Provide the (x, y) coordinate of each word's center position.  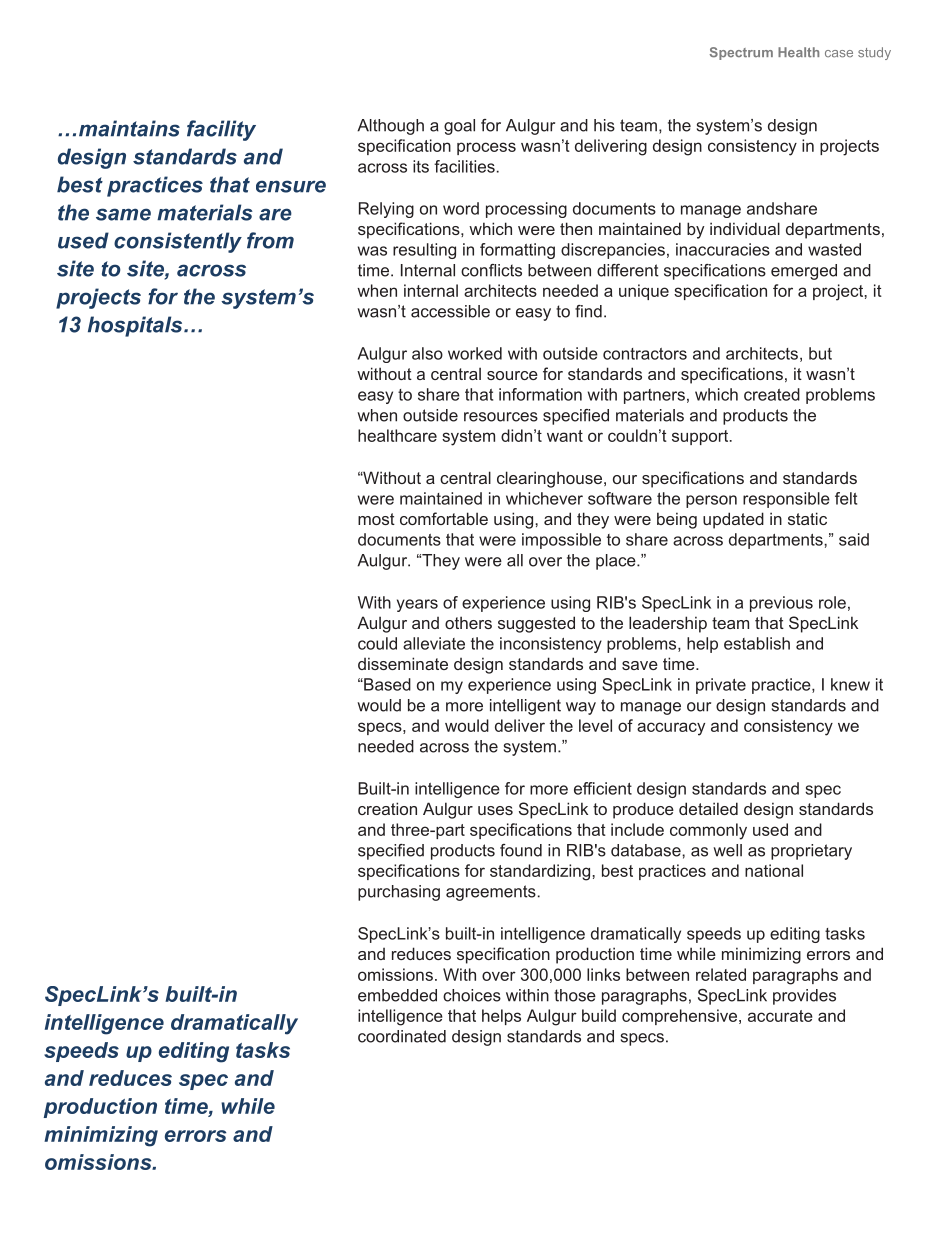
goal (459, 127)
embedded (397, 995)
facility (221, 130)
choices (472, 995)
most (376, 519)
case (839, 54)
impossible (561, 541)
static (807, 518)
